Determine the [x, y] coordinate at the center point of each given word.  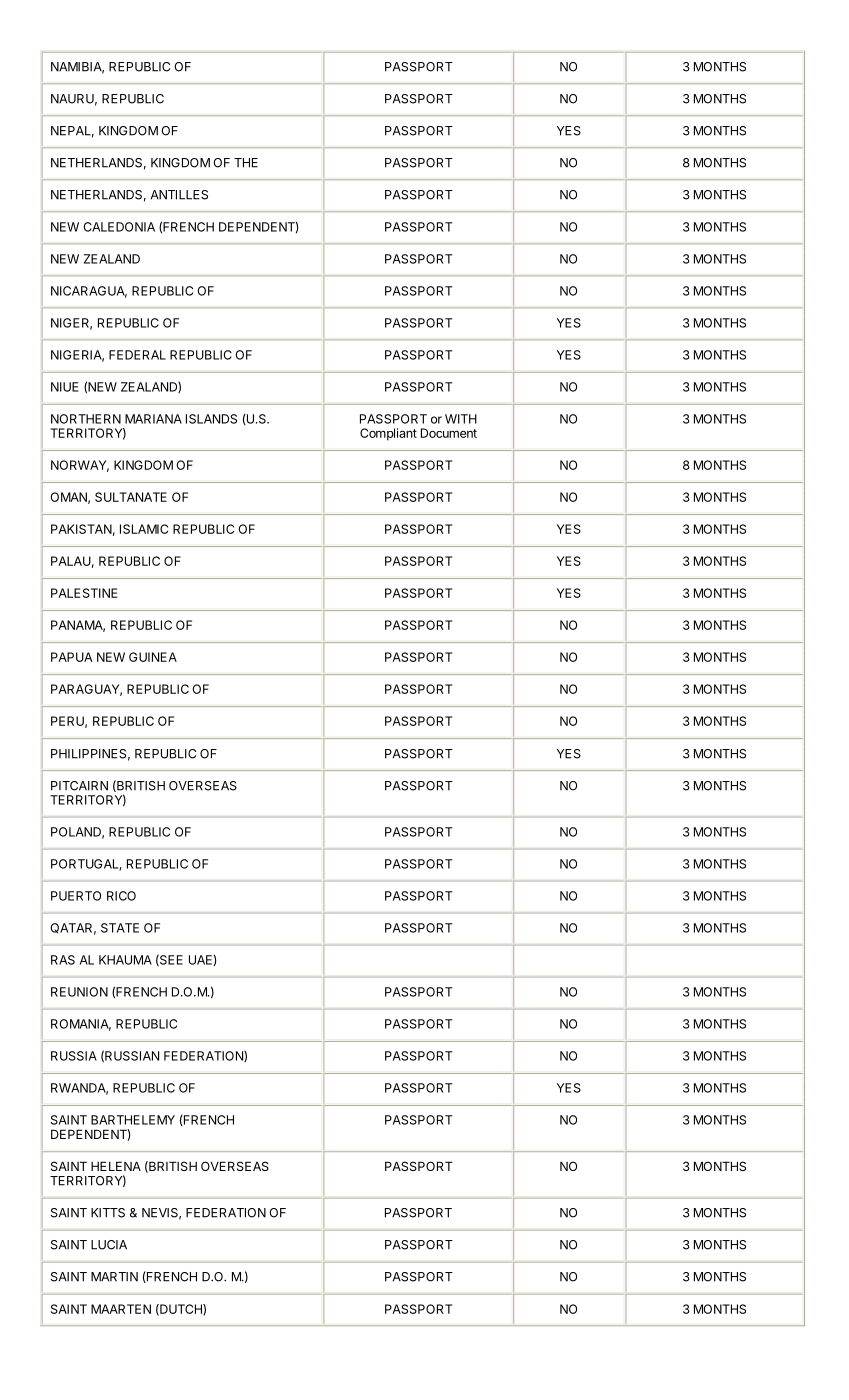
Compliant [388, 434]
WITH [461, 419]
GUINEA [153, 657]
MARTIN [114, 1277]
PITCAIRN [79, 786]
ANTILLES [179, 195]
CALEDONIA [119, 227]
